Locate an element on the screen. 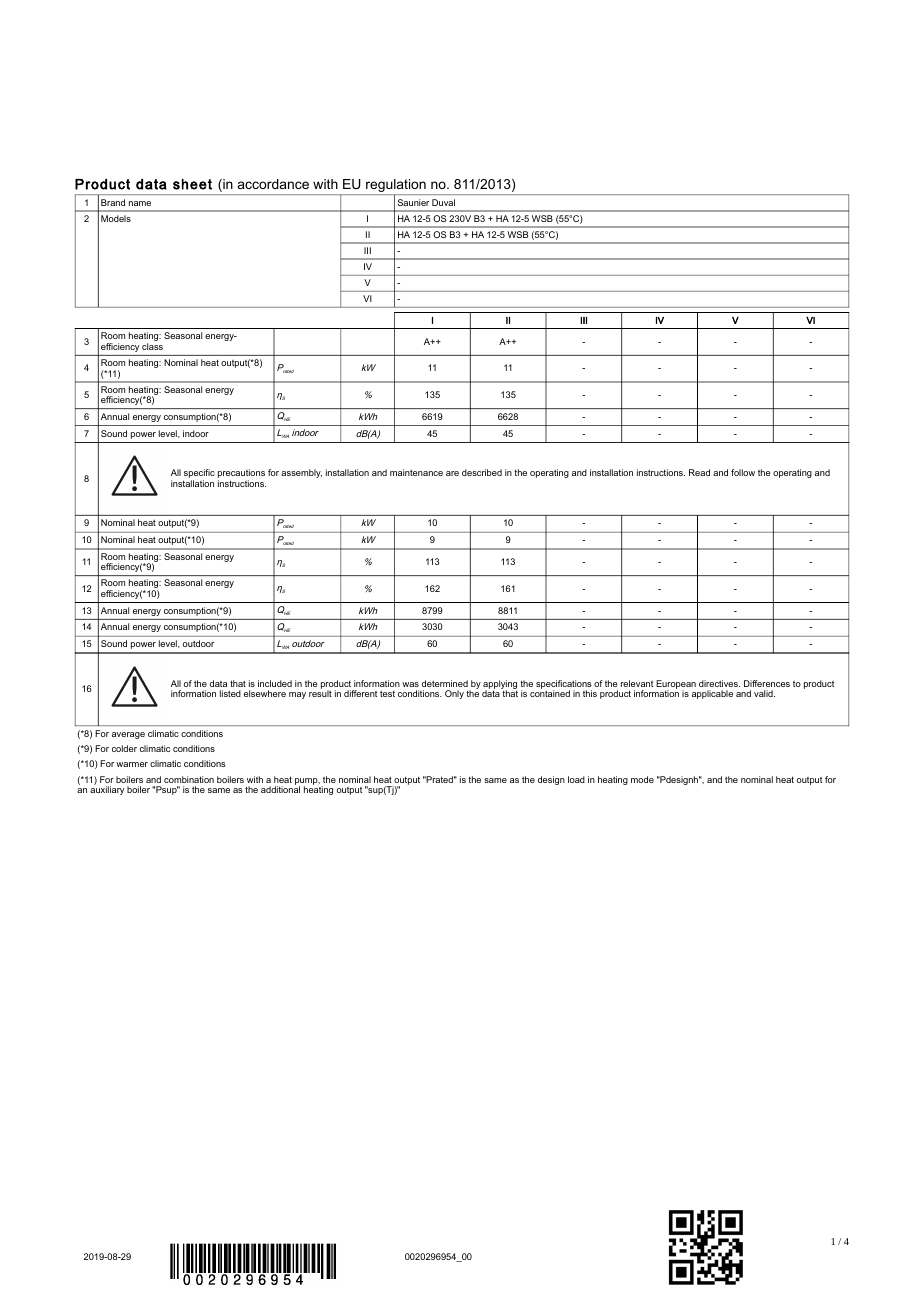 The width and height of the screenshot is (924, 1308). sheet is located at coordinates (192, 184).
